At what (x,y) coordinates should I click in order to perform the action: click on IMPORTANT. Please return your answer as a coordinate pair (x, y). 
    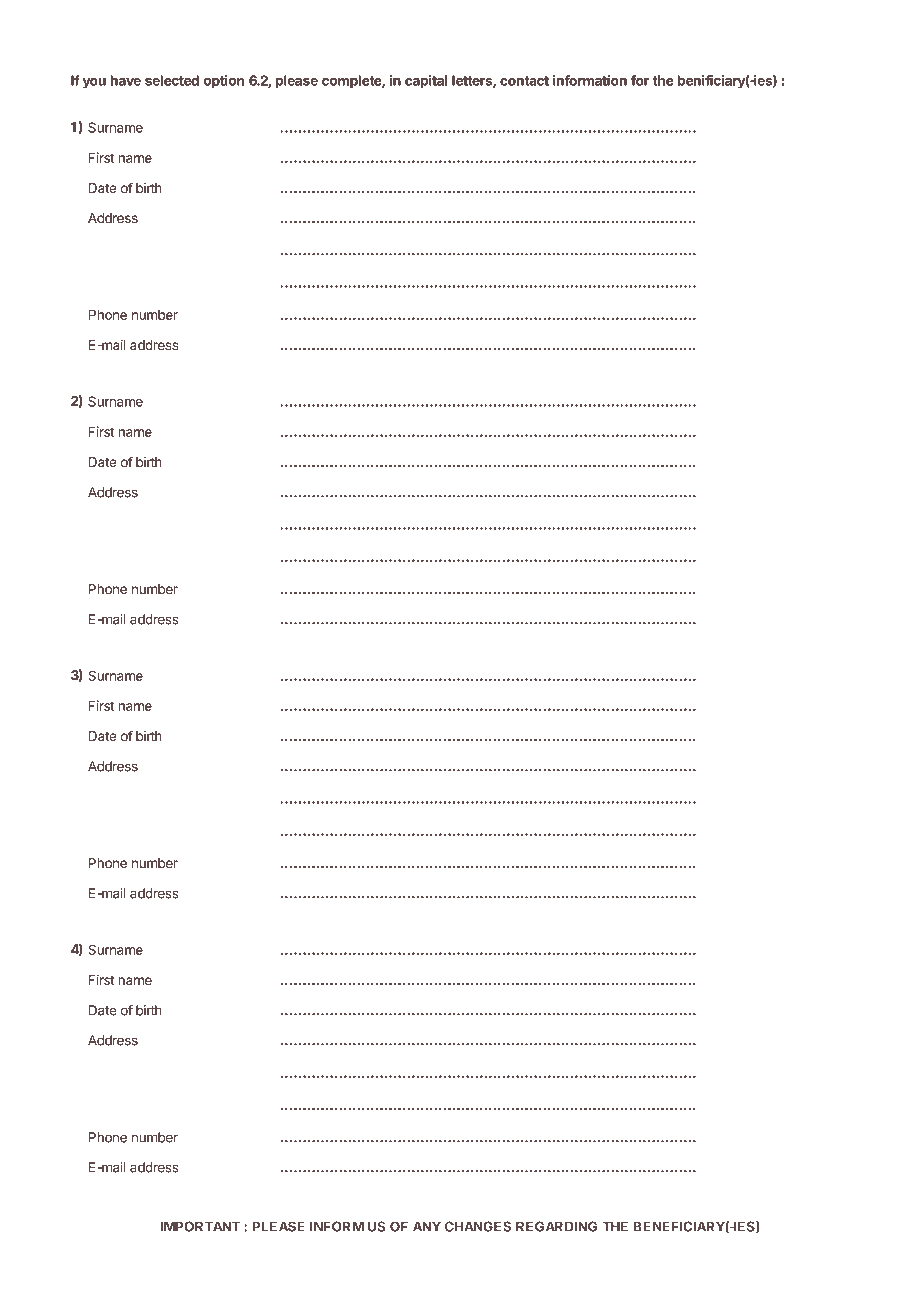
    Looking at the image, I should click on (200, 1226).
